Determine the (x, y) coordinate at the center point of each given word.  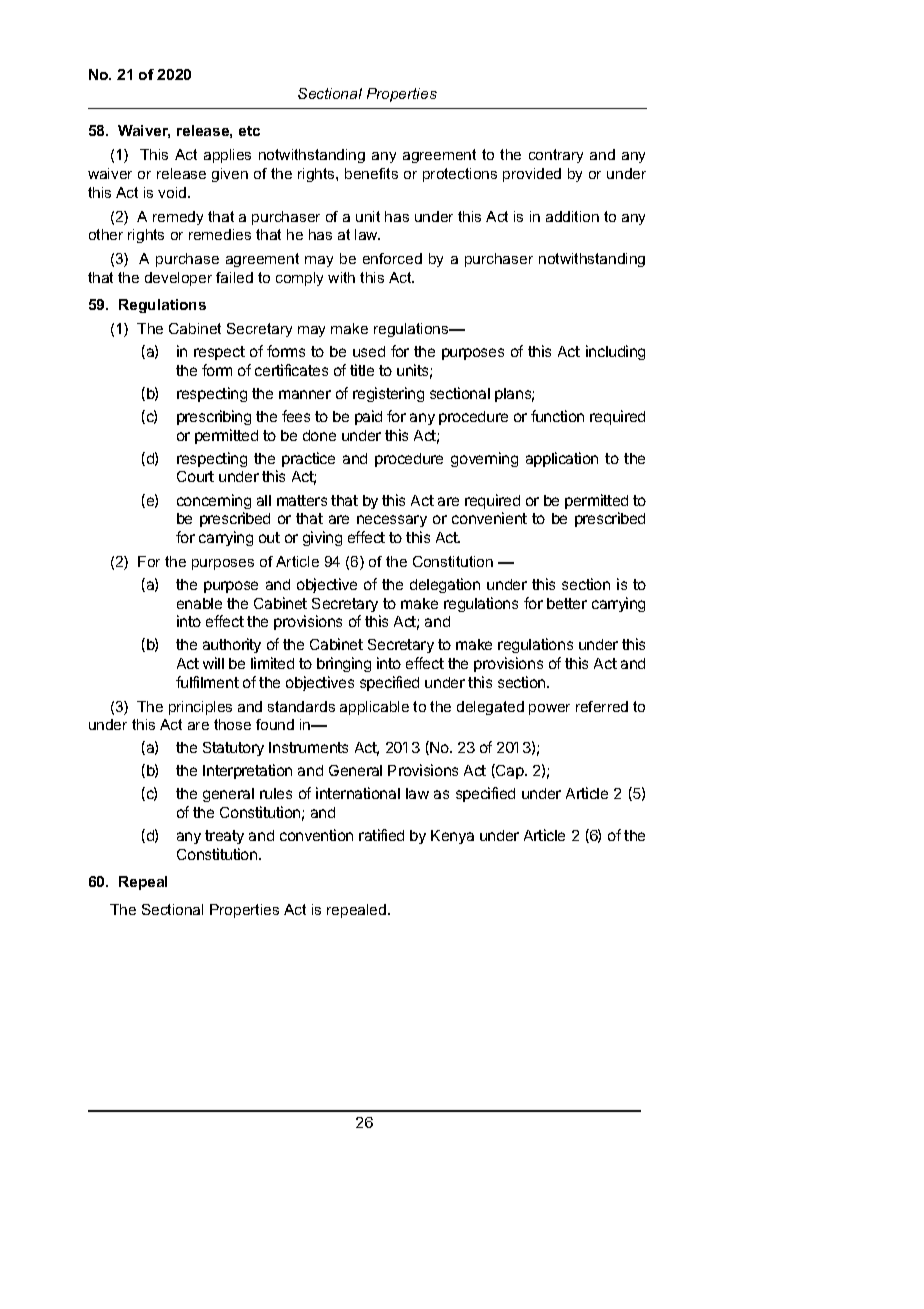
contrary (556, 156)
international (358, 793)
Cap (510, 771)
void (173, 192)
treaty (224, 837)
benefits (371, 173)
